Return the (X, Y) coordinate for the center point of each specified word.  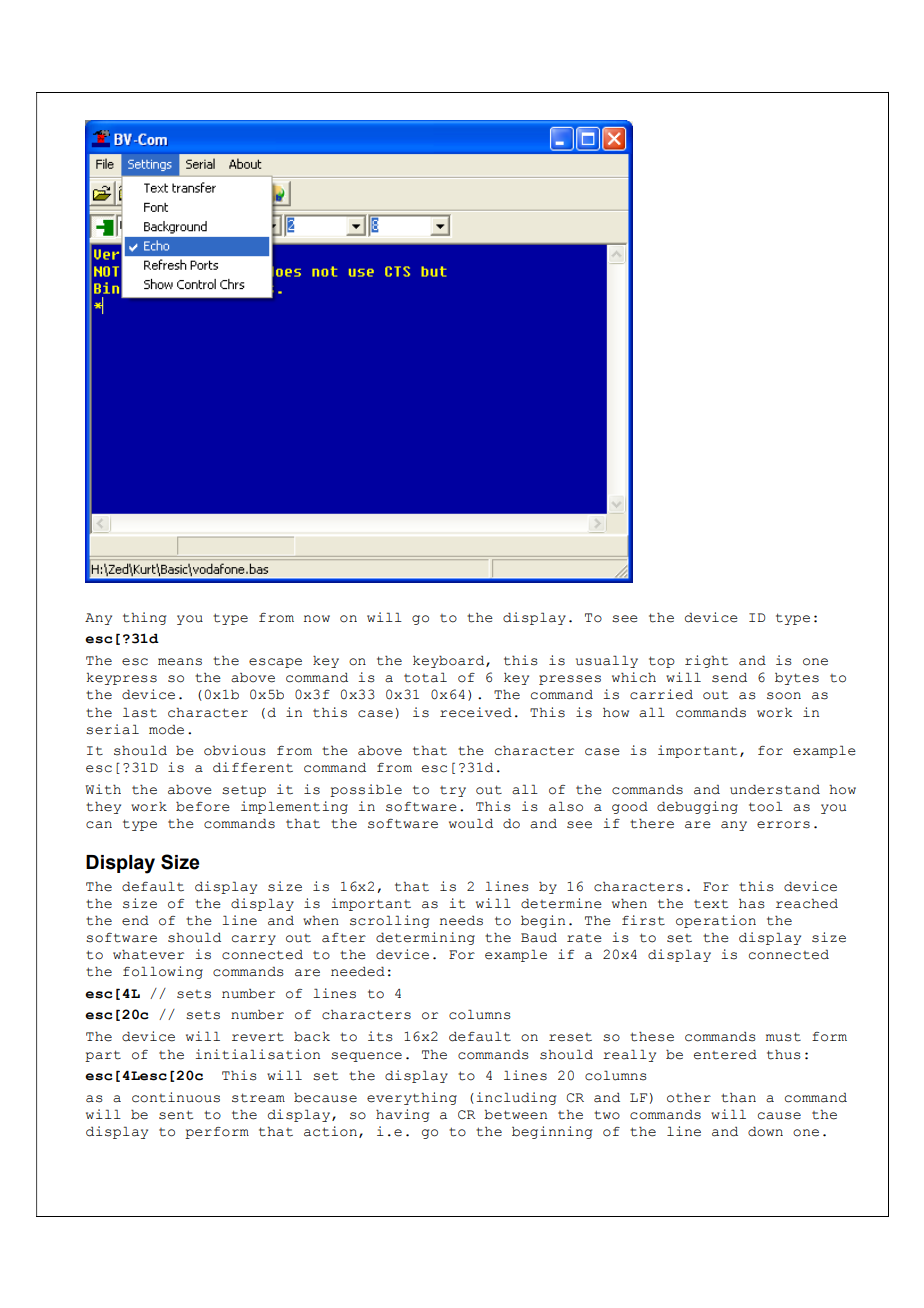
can (99, 825)
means (180, 662)
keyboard (450, 661)
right (706, 661)
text (711, 904)
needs (461, 921)
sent (176, 1115)
